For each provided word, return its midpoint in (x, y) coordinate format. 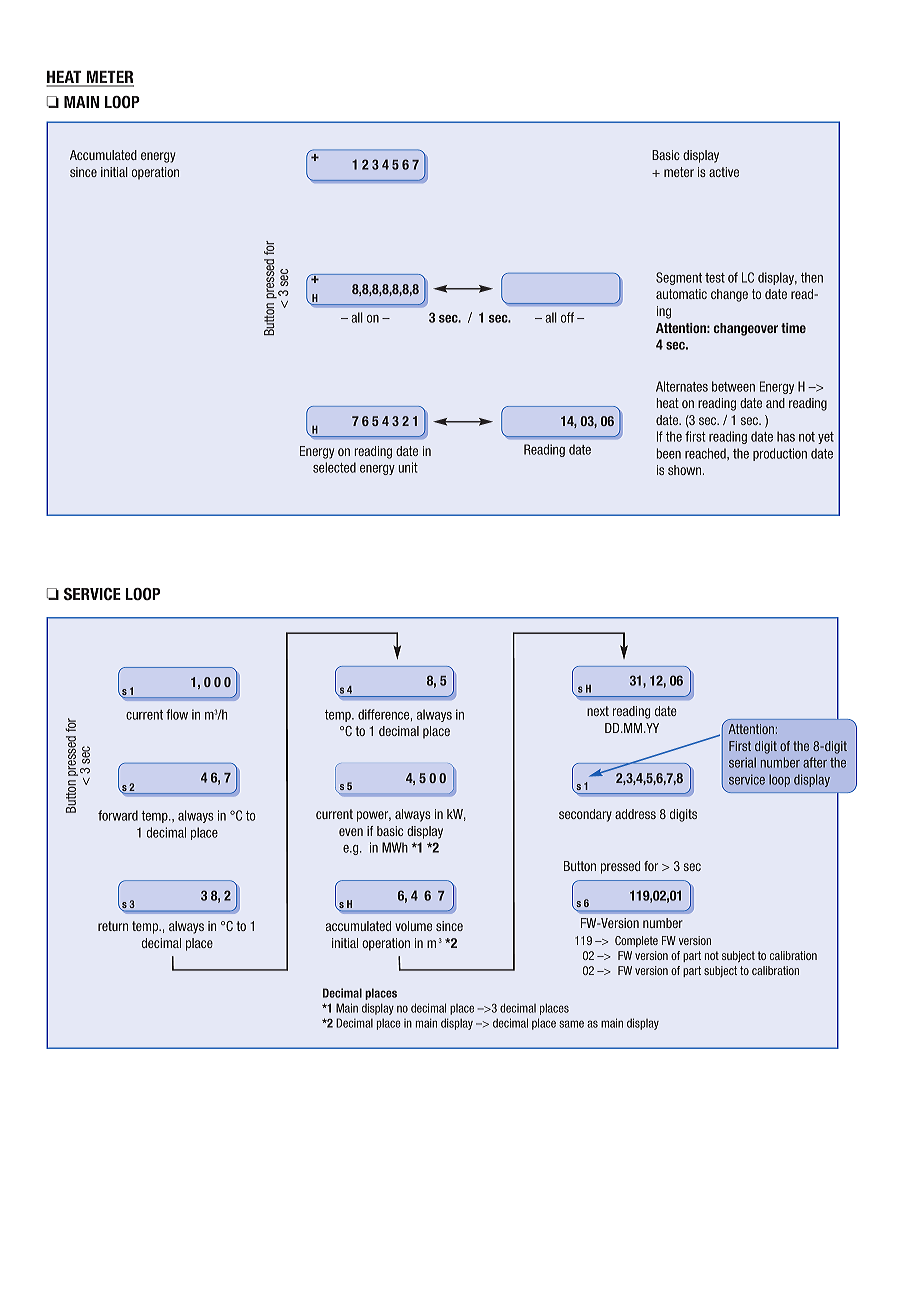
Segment (679, 278)
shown (686, 470)
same (571, 1024)
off (567, 317)
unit (408, 467)
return (113, 926)
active (724, 172)
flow (177, 714)
